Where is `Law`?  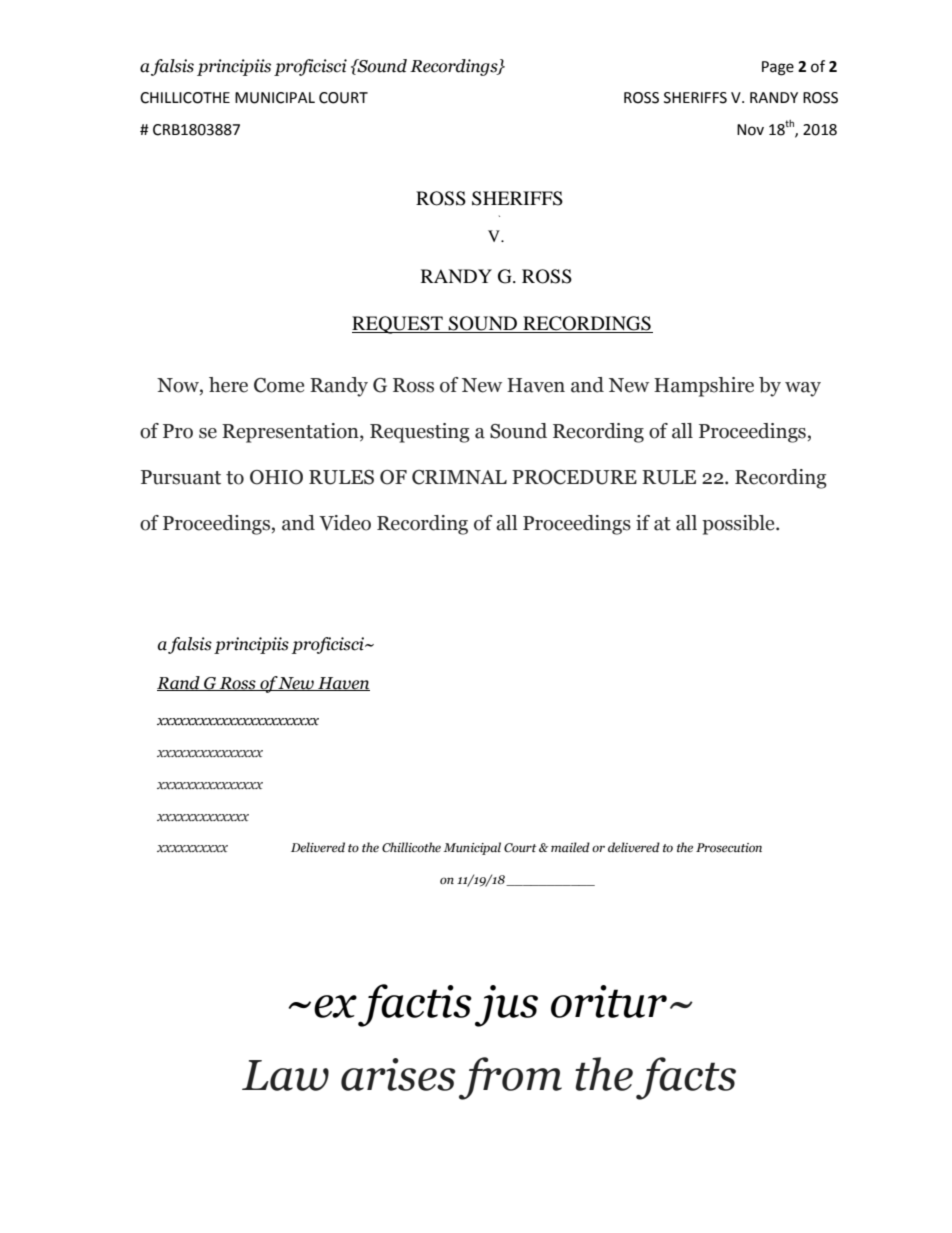
Law is located at coordinates (285, 1075).
